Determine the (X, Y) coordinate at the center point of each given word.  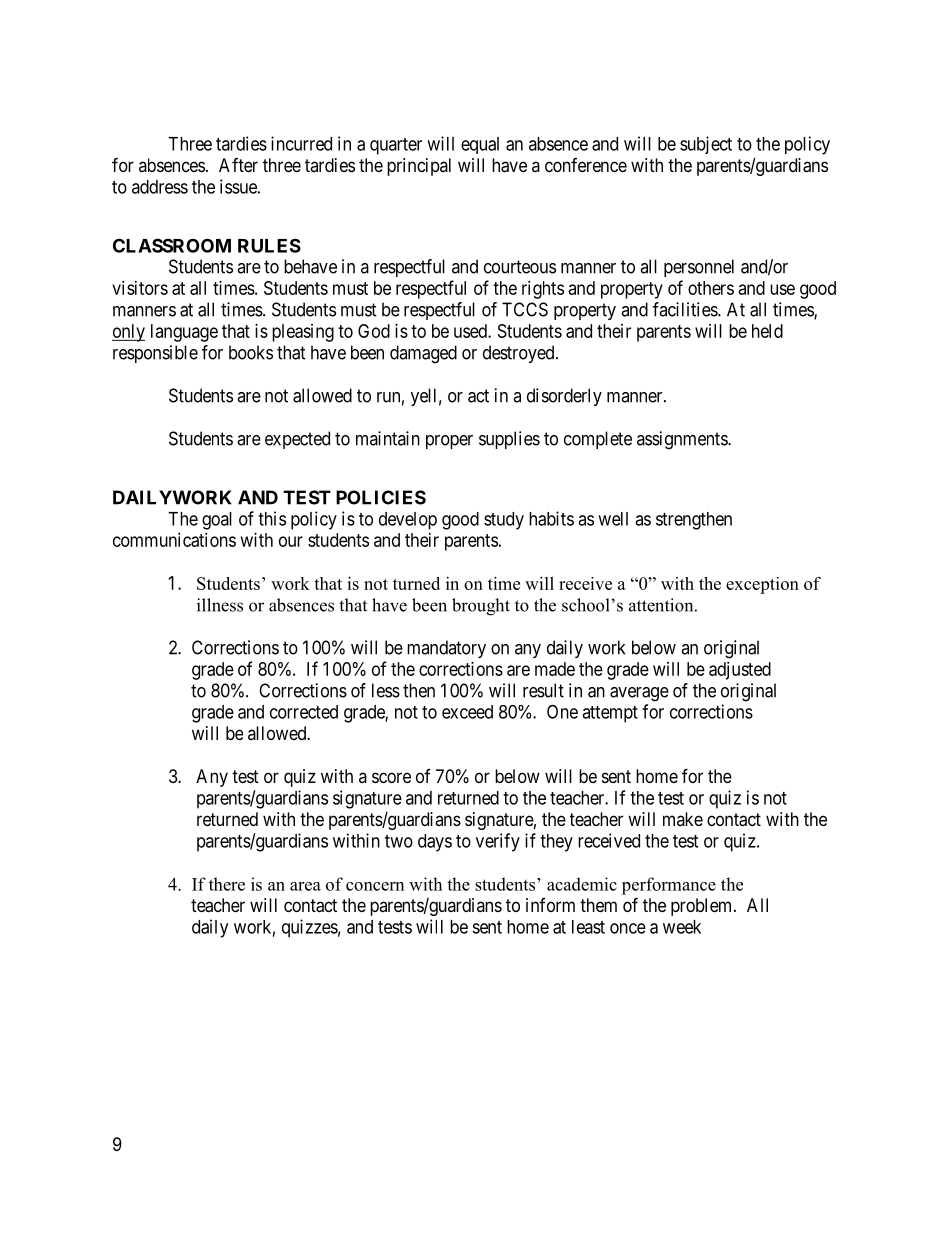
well (613, 519)
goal (217, 521)
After (238, 165)
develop (408, 521)
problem (703, 907)
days (435, 843)
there (227, 884)
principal (419, 167)
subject (706, 145)
